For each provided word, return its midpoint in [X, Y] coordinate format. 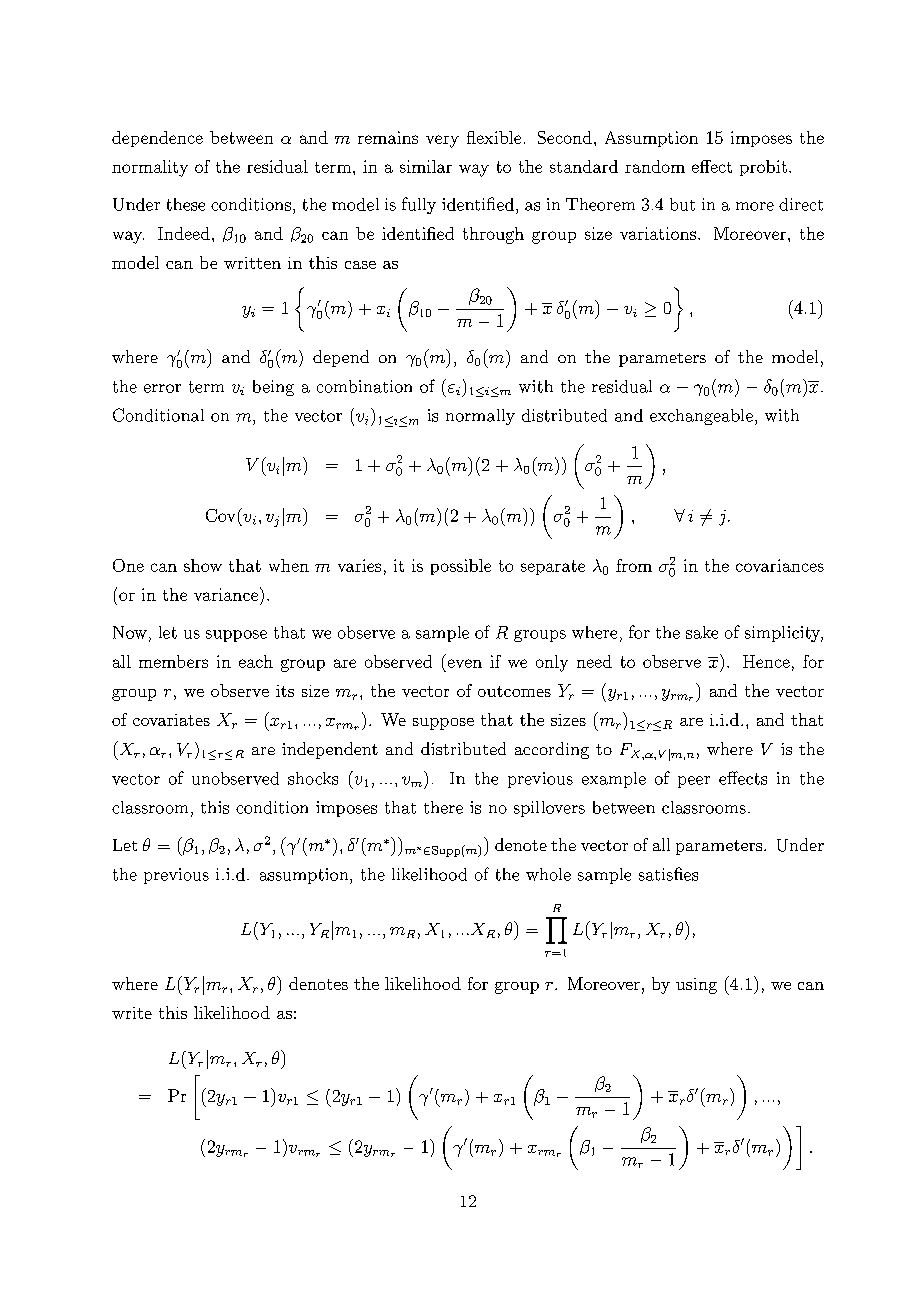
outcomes [514, 691]
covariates [171, 720]
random [655, 166]
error [162, 388]
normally [480, 417]
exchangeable [701, 417]
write [132, 1013]
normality [150, 168]
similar [426, 166]
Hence [766, 661]
